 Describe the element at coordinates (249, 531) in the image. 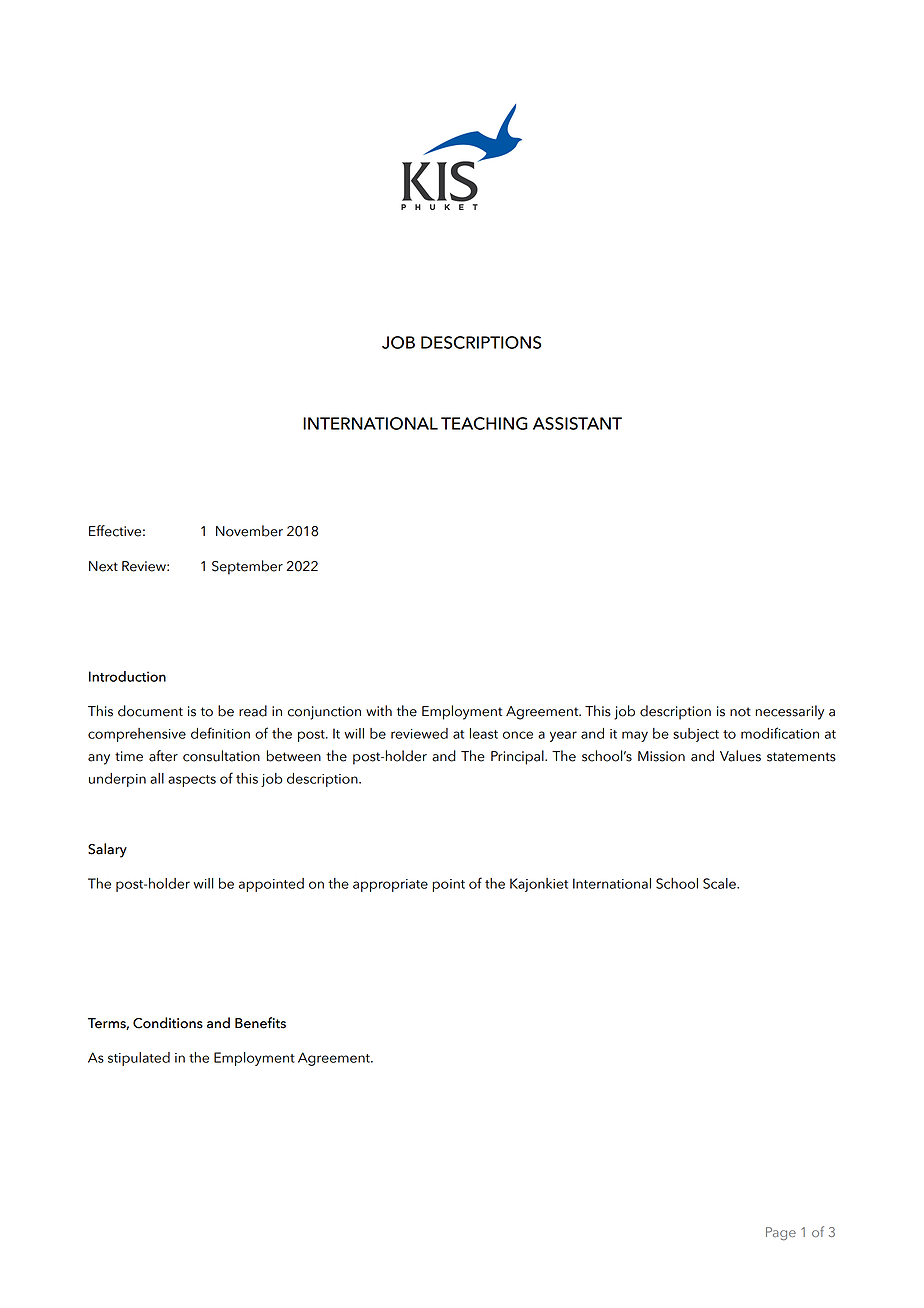

I see `November` at that location.
